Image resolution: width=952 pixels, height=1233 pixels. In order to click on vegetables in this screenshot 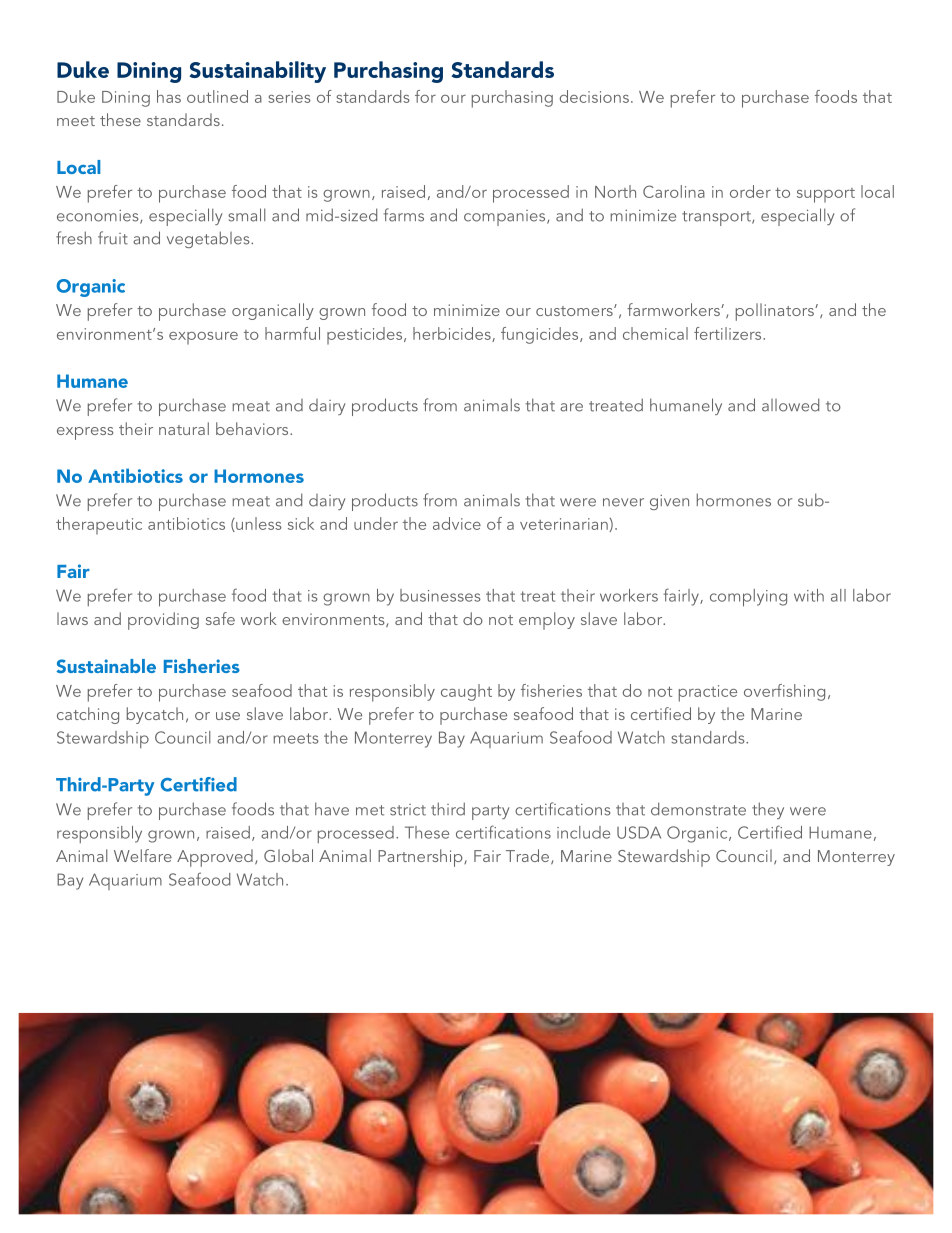, I will do `click(209, 239)`.
